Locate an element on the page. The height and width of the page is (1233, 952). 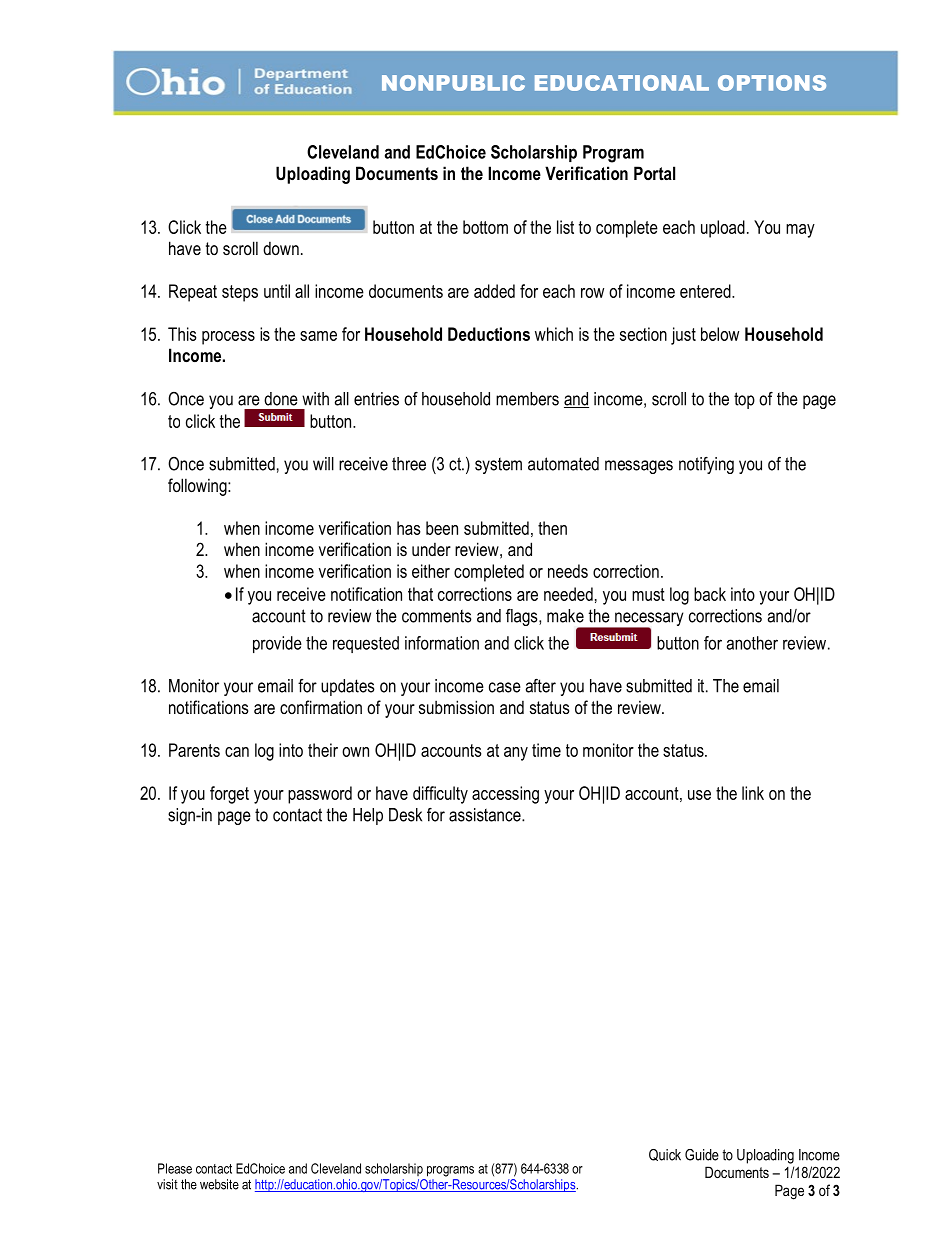
Deductions is located at coordinates (489, 334).
